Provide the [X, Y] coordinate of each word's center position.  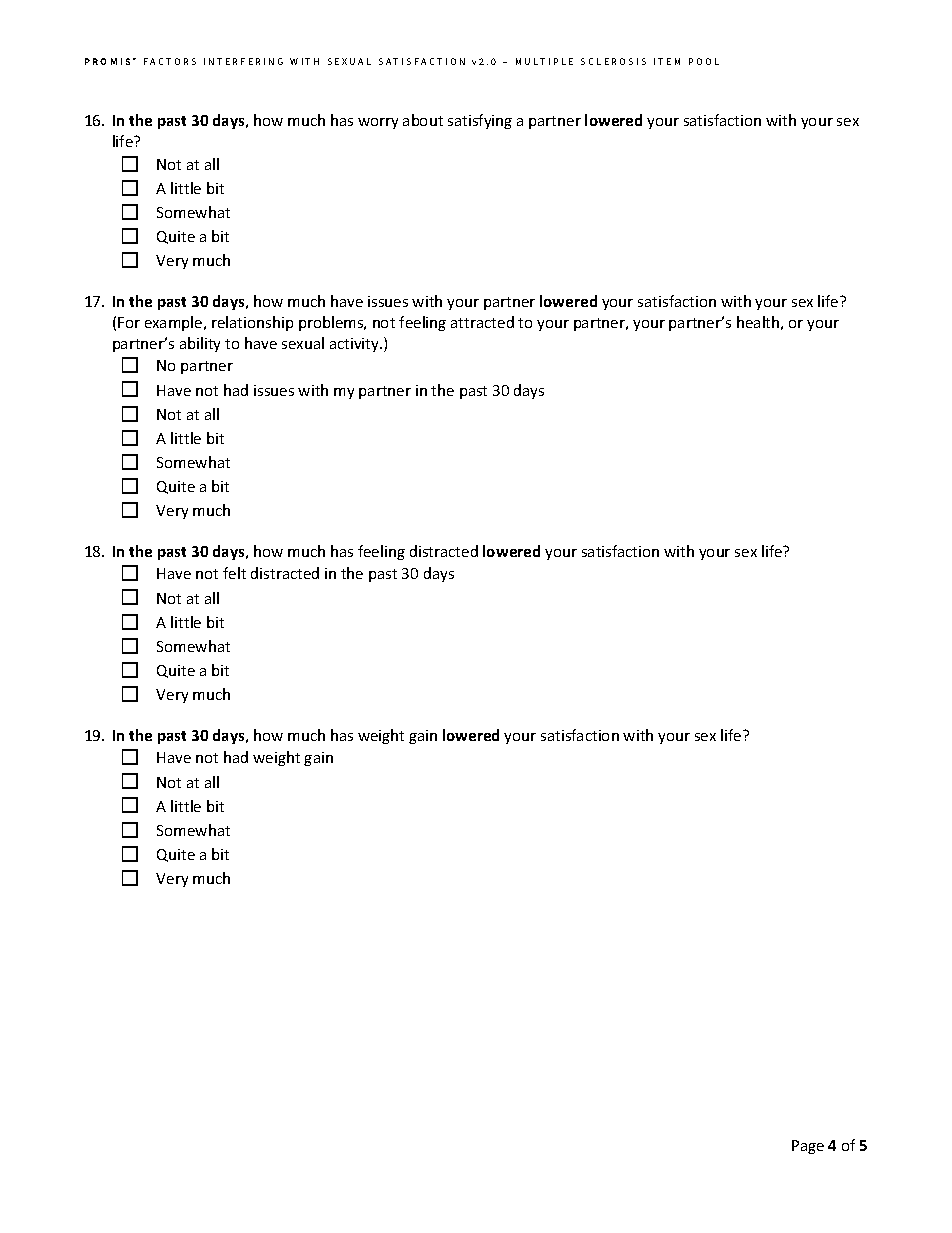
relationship [252, 323]
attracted [482, 322]
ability [200, 344]
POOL [704, 61]
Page [808, 1147]
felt [234, 573]
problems [332, 323]
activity [356, 345]
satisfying [480, 121]
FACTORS [170, 61]
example [175, 323]
